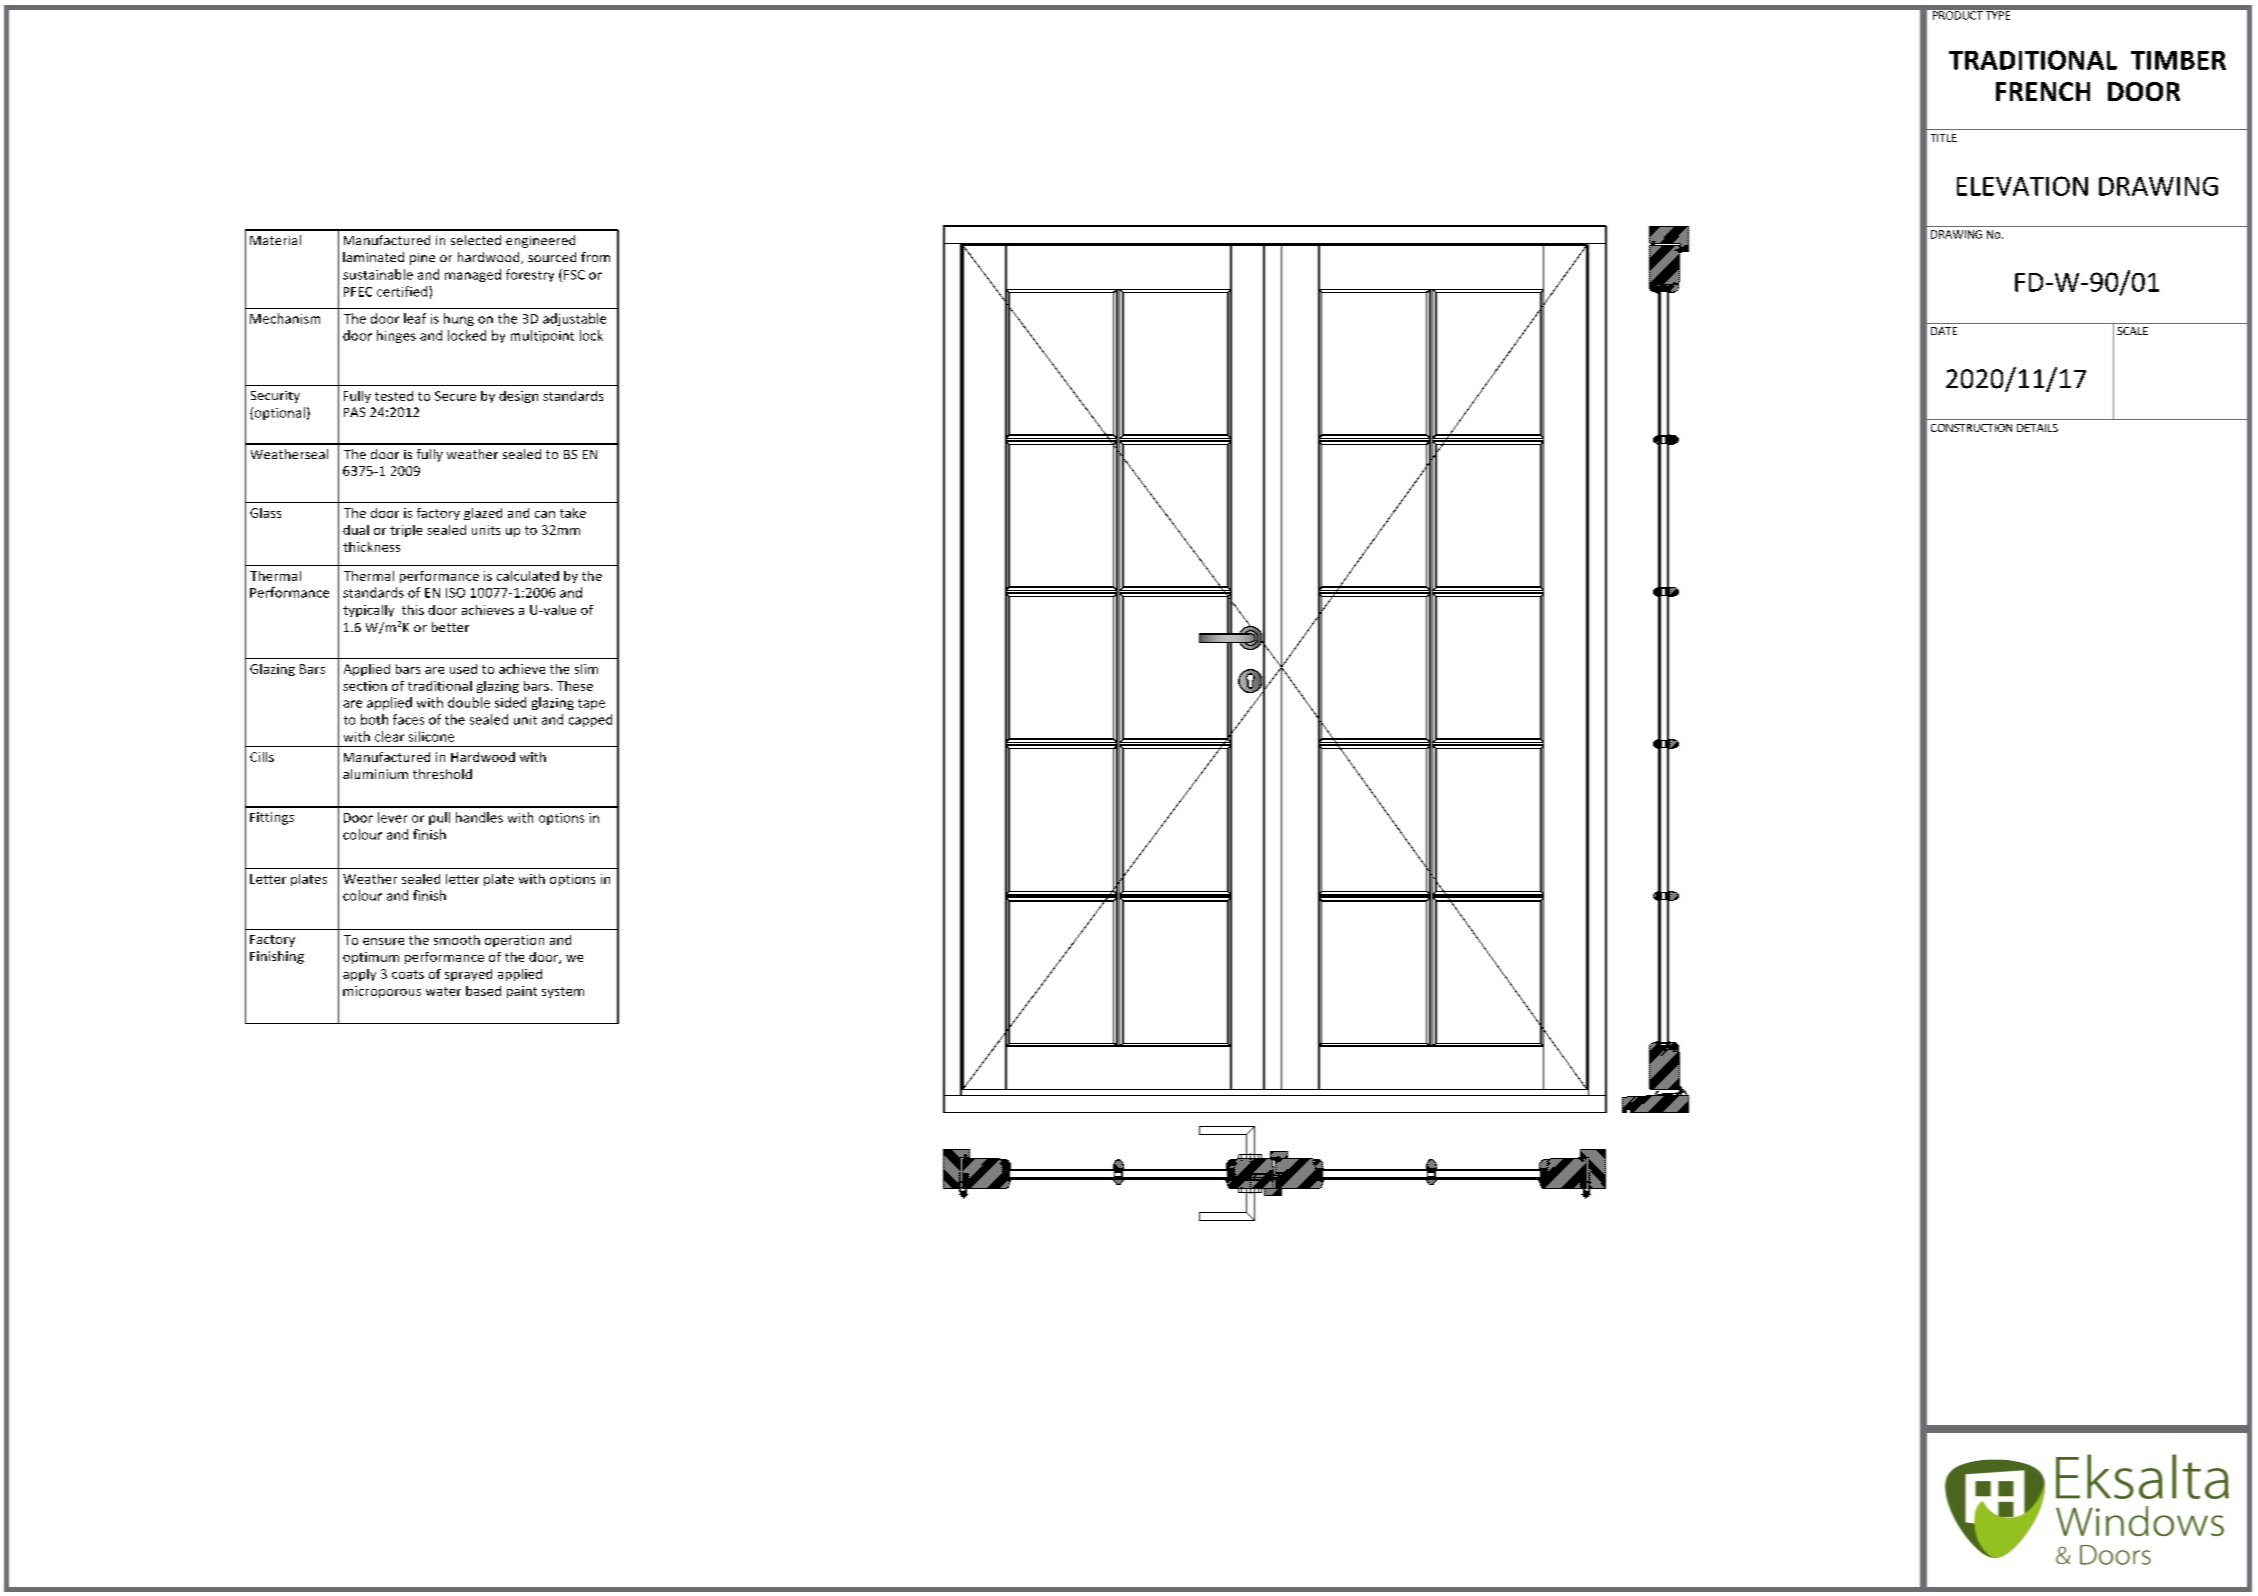 Image resolution: width=2258 pixels, height=1596 pixels. Describe the element at coordinates (2043, 91) in the page. I see `FRENCH` at that location.
